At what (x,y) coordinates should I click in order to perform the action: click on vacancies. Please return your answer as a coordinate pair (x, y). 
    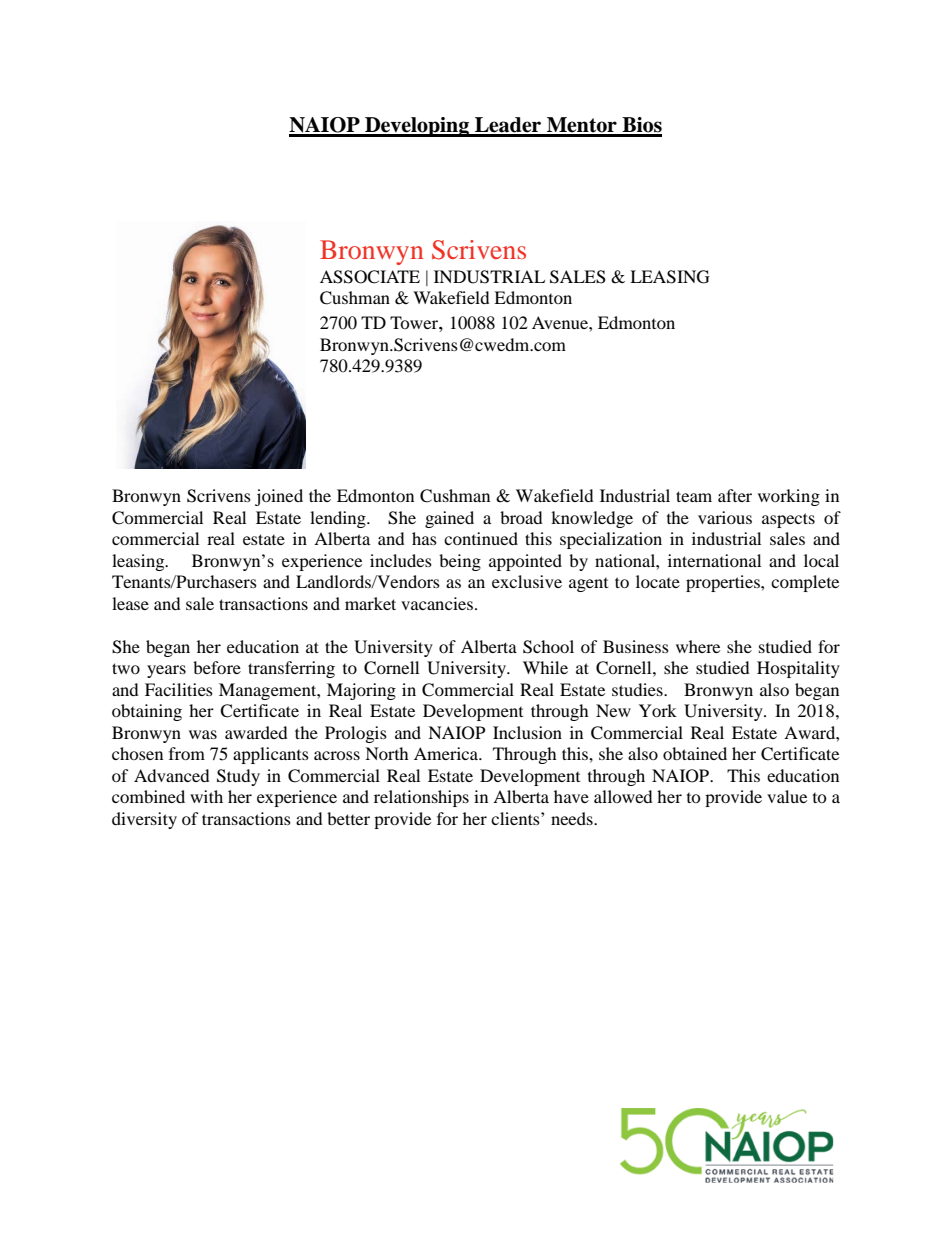
    Looking at the image, I should click on (437, 603).
